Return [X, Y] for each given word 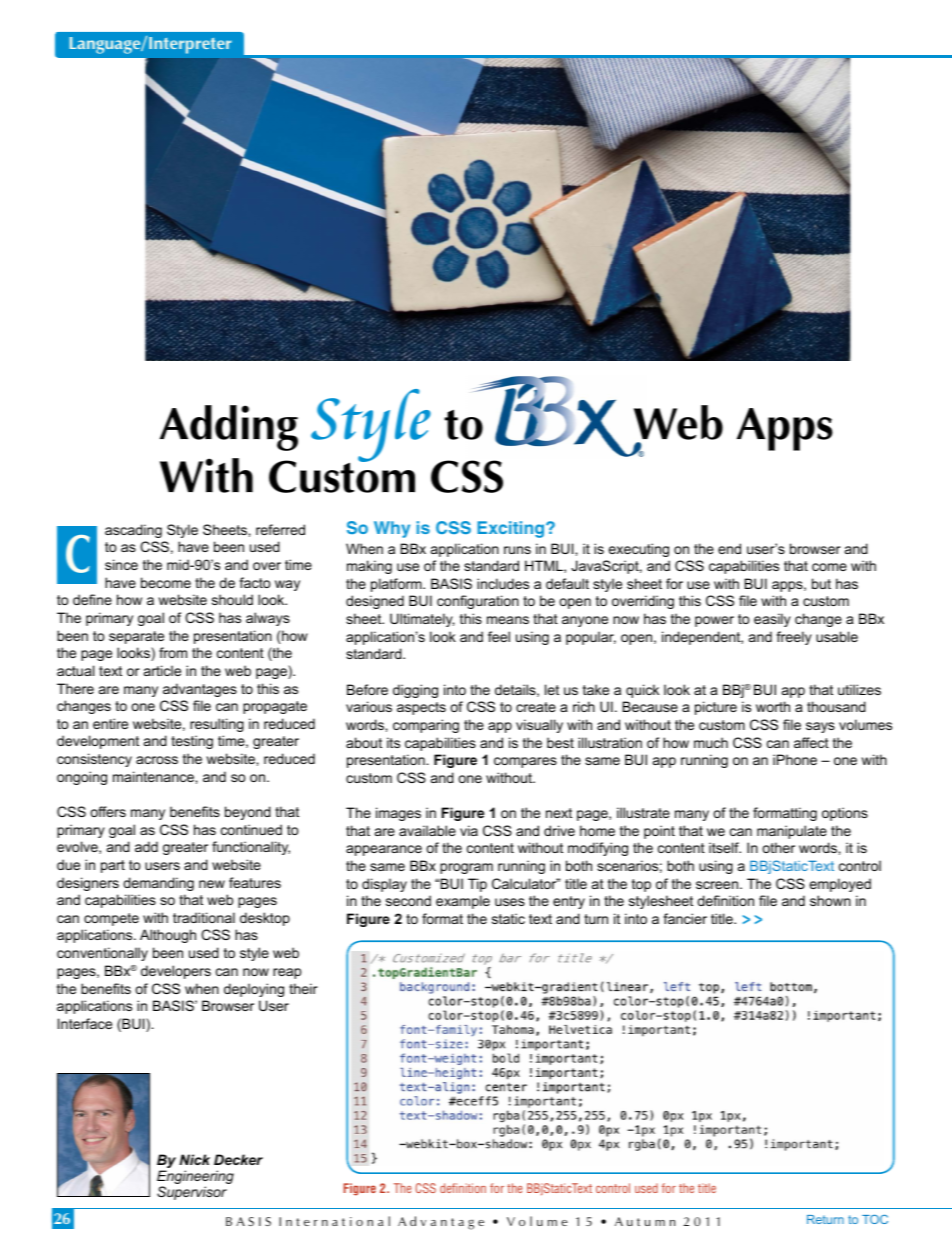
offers [108, 811]
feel [499, 636]
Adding [229, 428]
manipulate [792, 832]
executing [639, 550]
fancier [685, 918]
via [469, 830]
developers [176, 972]
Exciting [512, 529]
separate [136, 637]
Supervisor [192, 1193]
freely [794, 638]
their [303, 988]
